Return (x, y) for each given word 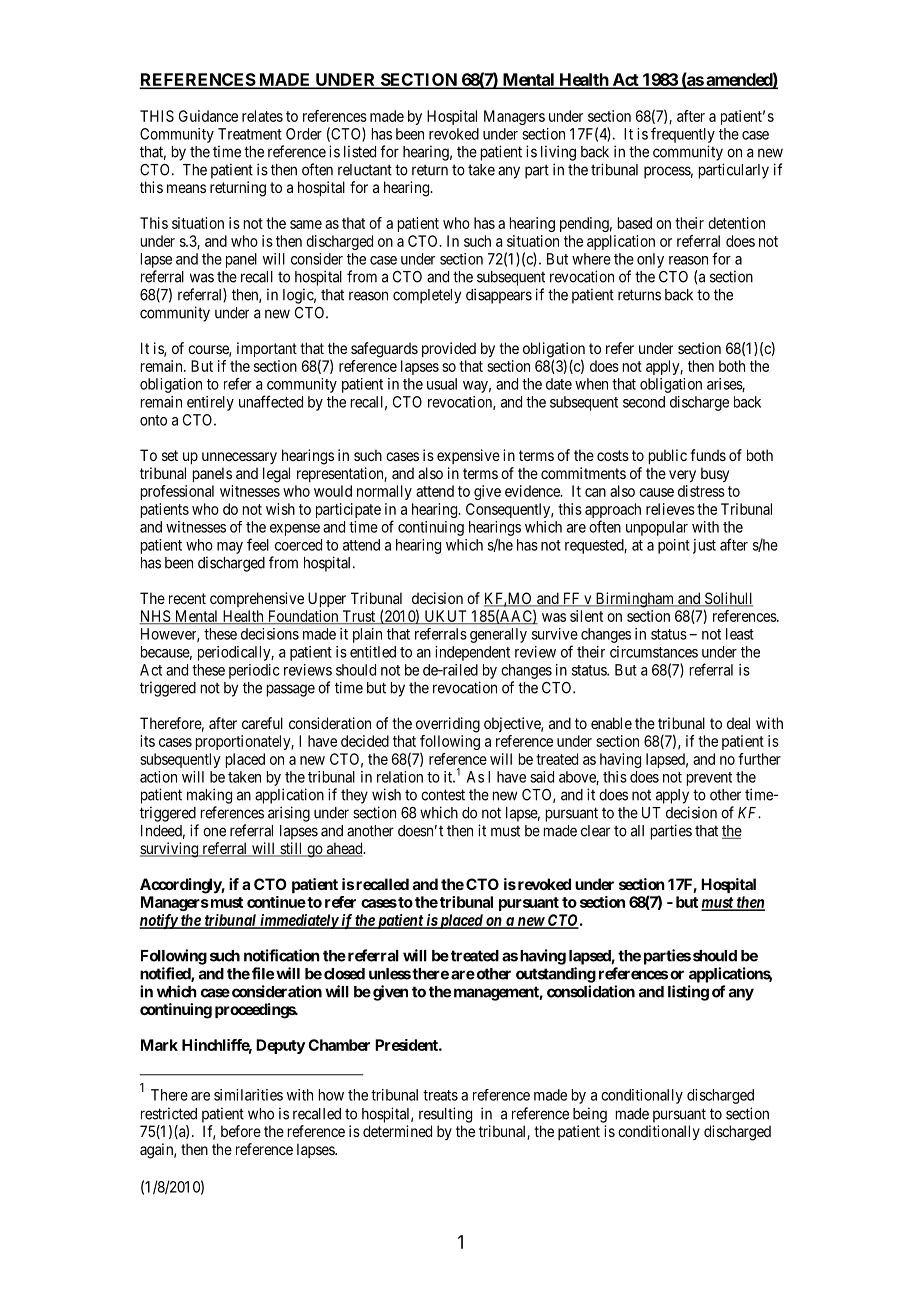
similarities (248, 1095)
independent (472, 653)
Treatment (250, 134)
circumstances (654, 652)
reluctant (365, 170)
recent (187, 598)
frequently (683, 135)
